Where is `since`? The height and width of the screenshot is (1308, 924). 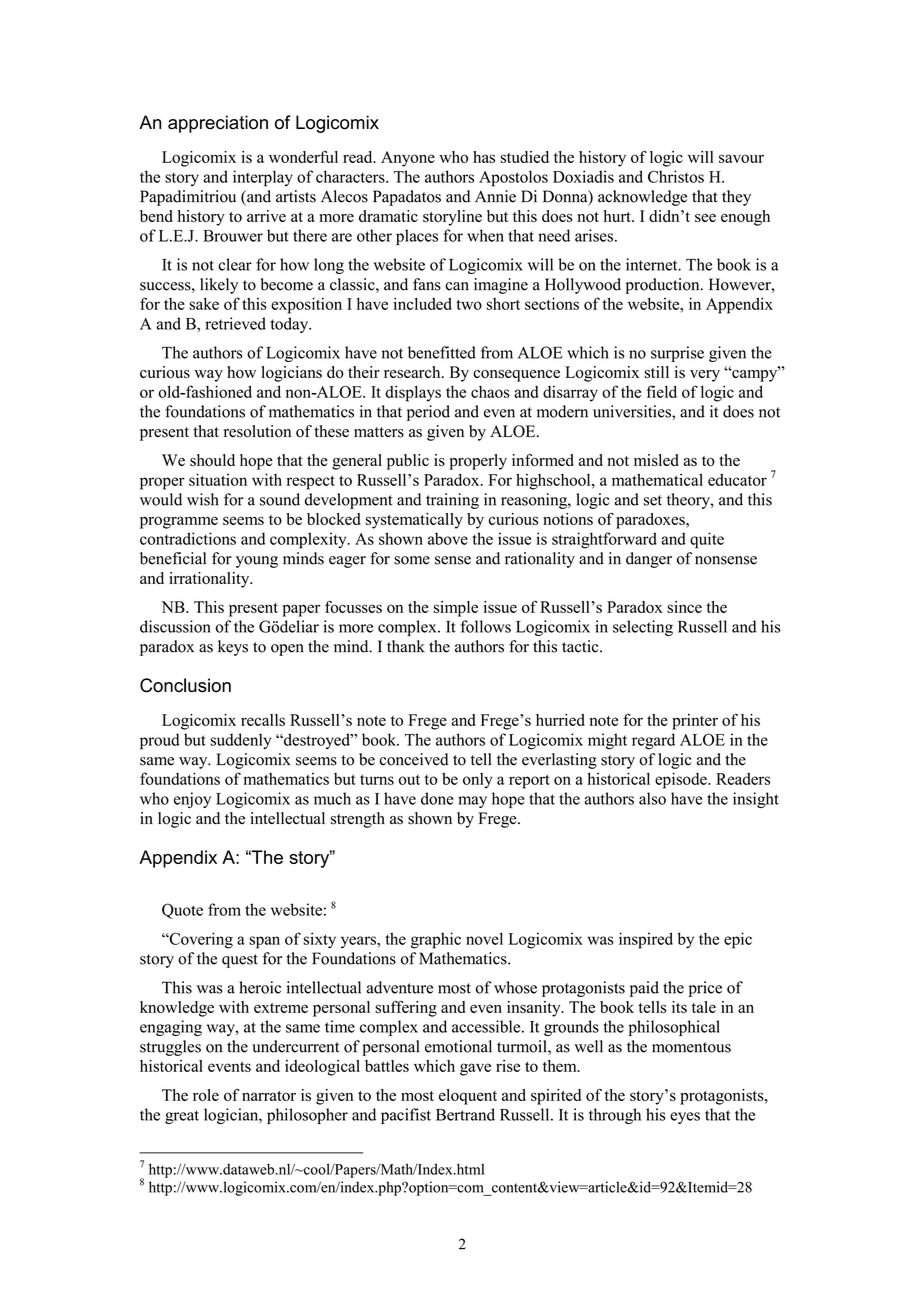
since is located at coordinates (684, 607).
